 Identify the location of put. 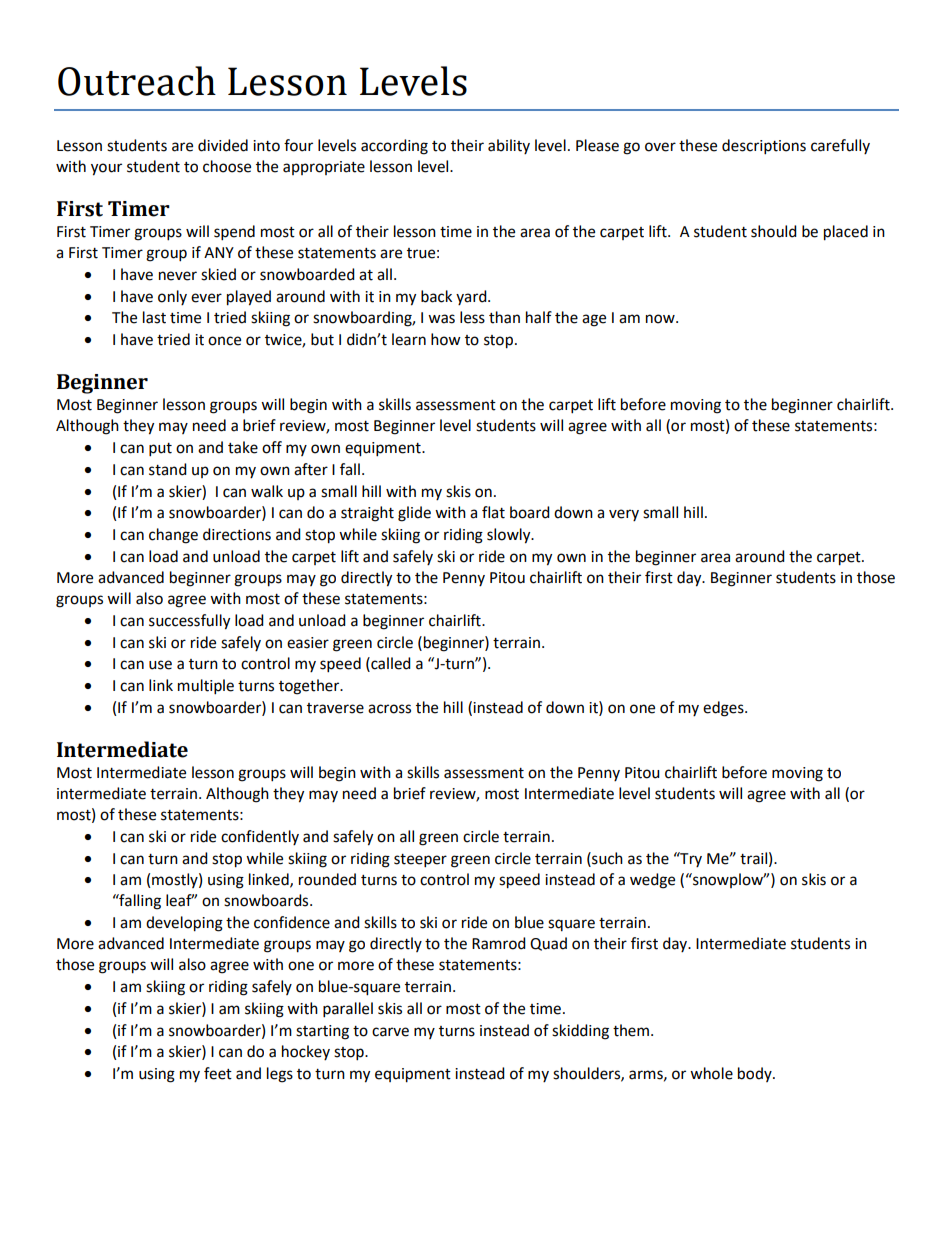
(160, 450).
